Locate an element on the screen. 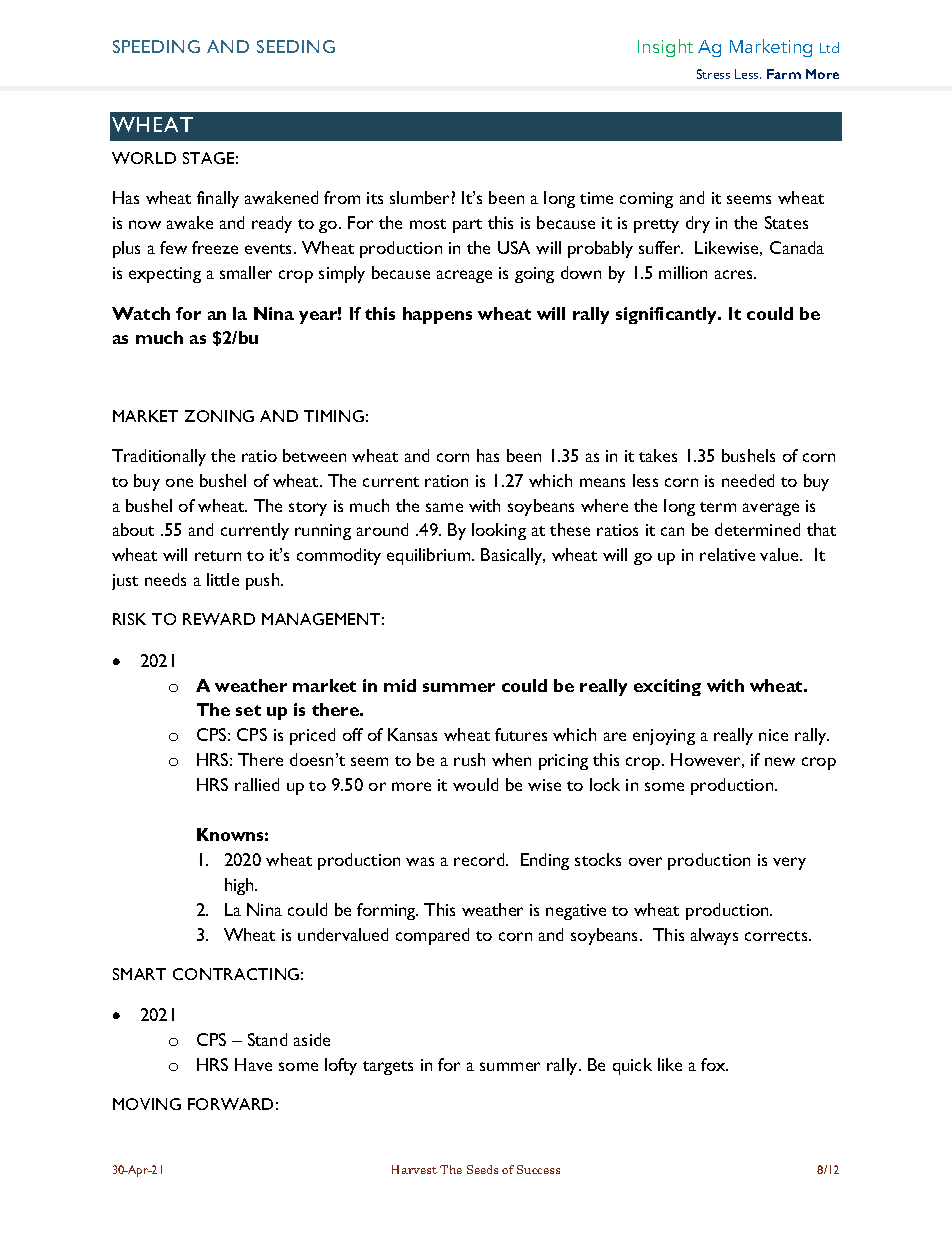  its is located at coordinates (375, 198).
